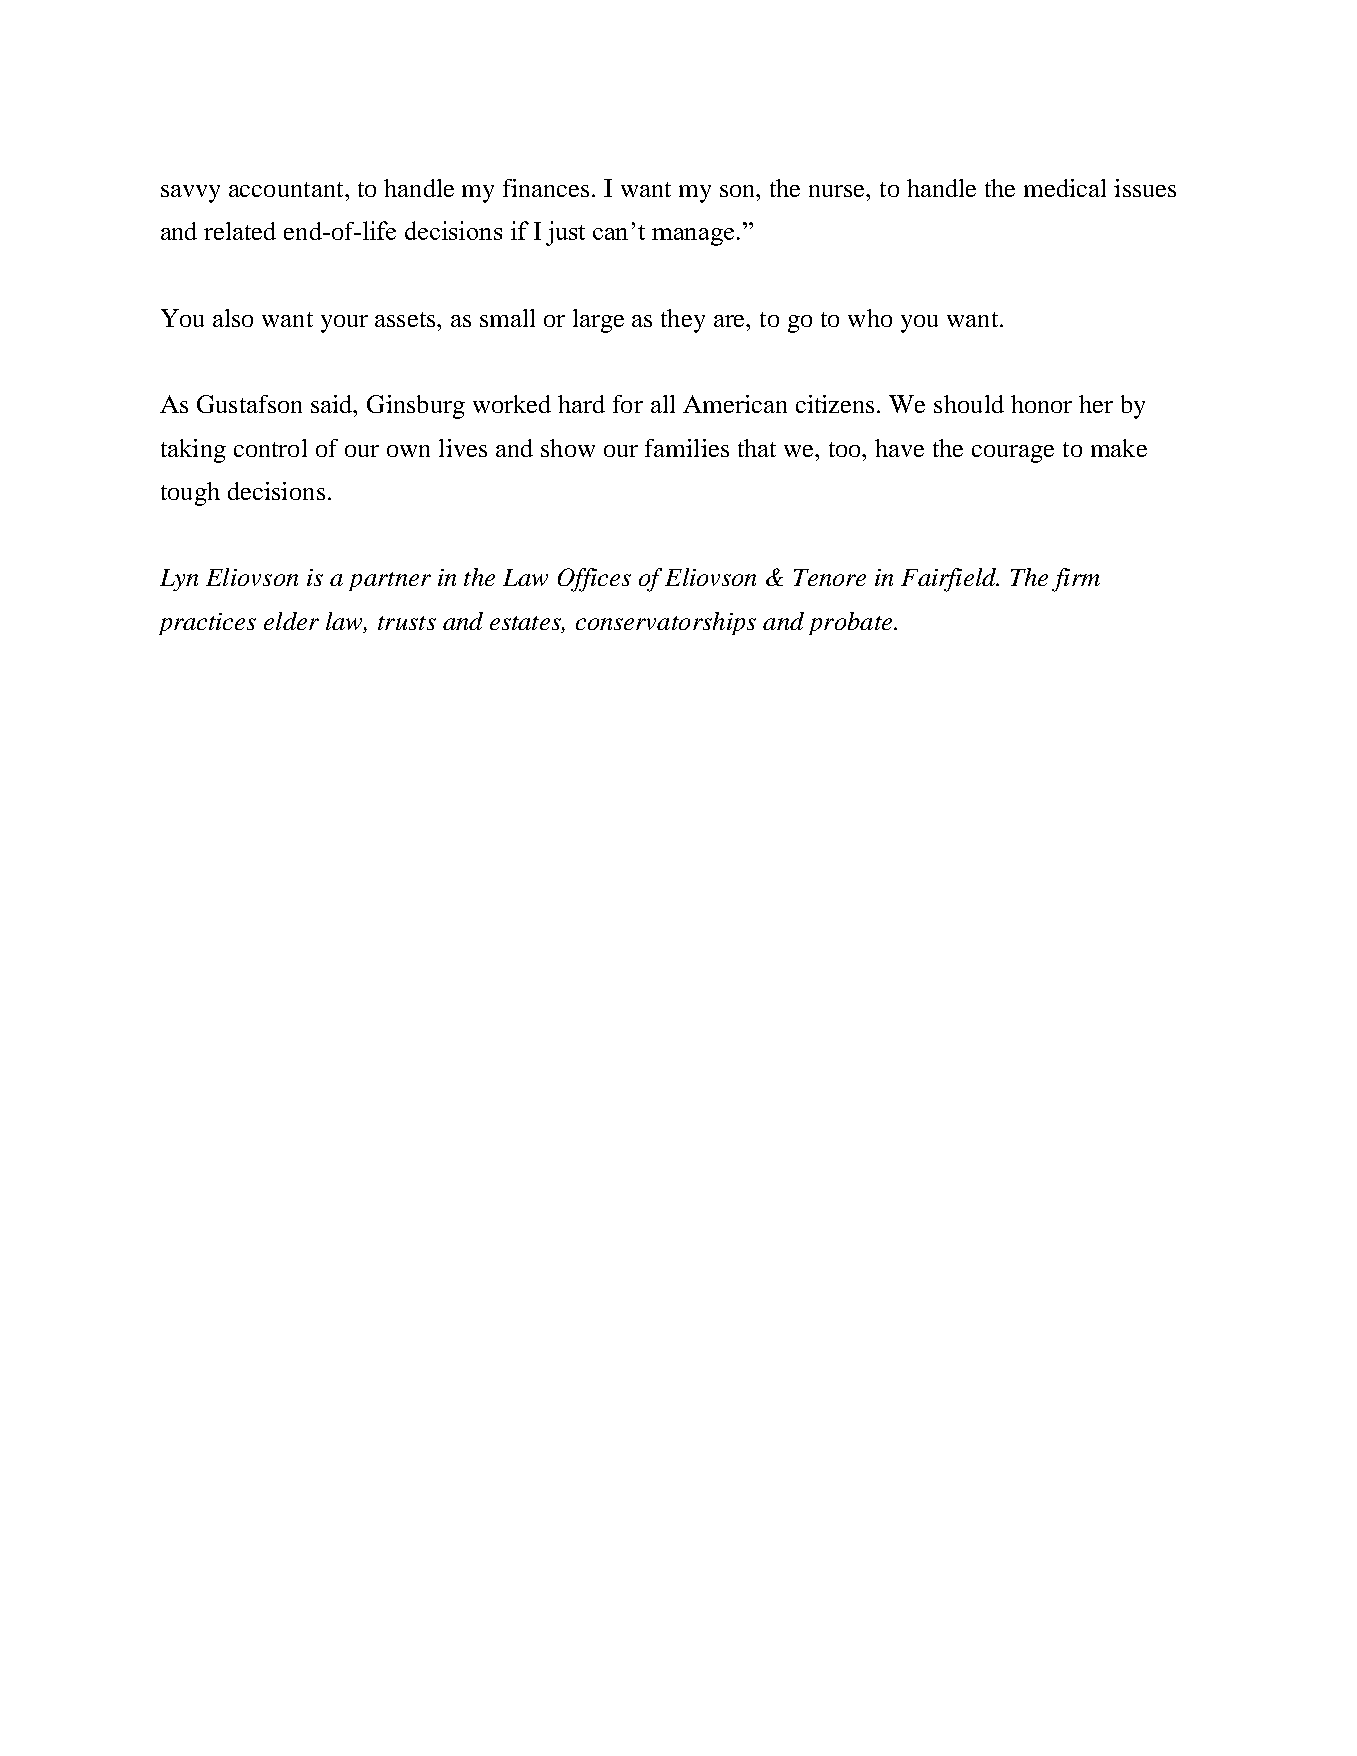  Describe the element at coordinates (287, 189) in the document. I see `accountant` at that location.
